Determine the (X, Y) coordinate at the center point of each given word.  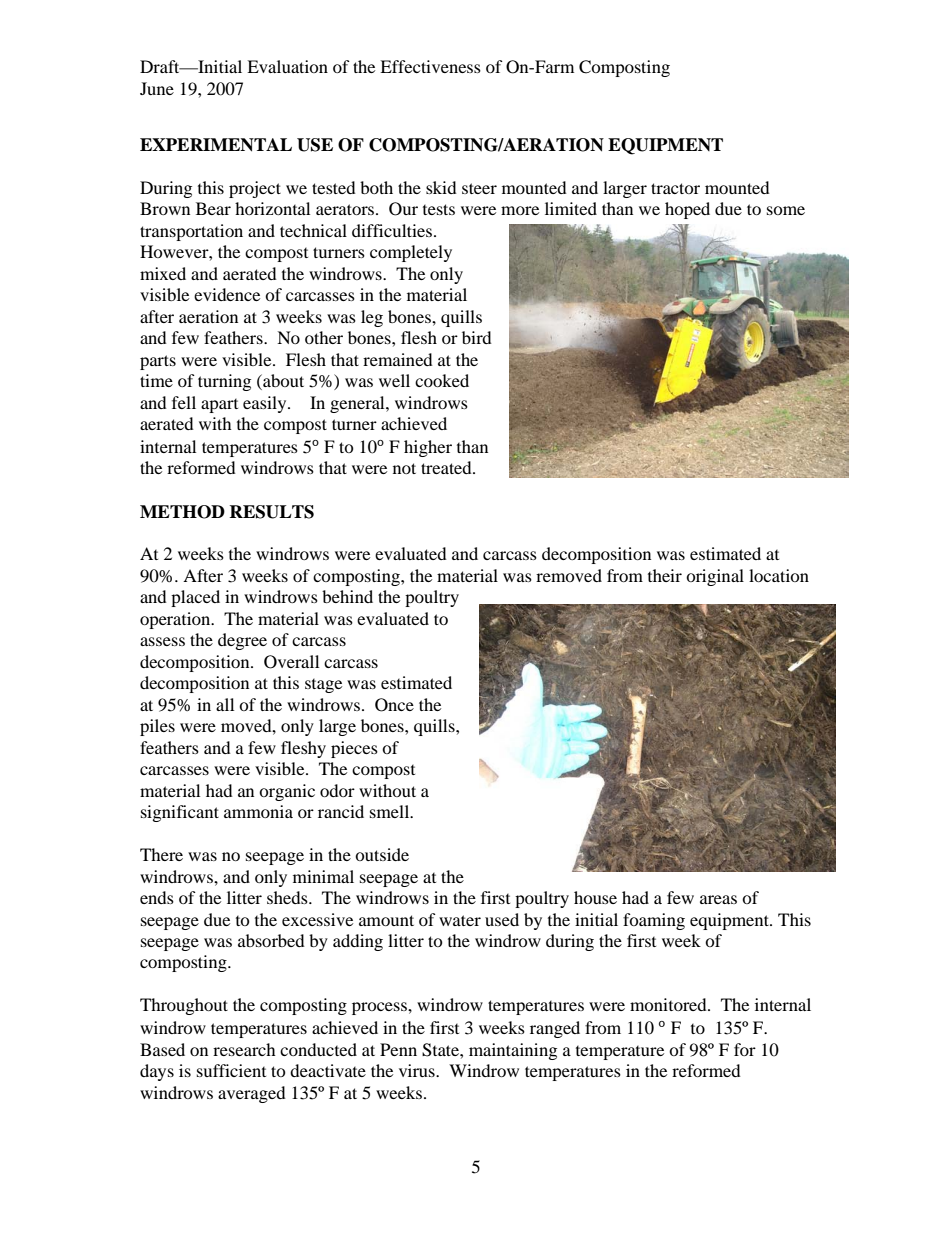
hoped (687, 210)
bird (477, 337)
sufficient (231, 1070)
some (786, 210)
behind (347, 596)
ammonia (258, 811)
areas (718, 899)
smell (391, 811)
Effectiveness (430, 66)
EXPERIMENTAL (216, 145)
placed (195, 598)
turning (224, 382)
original (715, 577)
